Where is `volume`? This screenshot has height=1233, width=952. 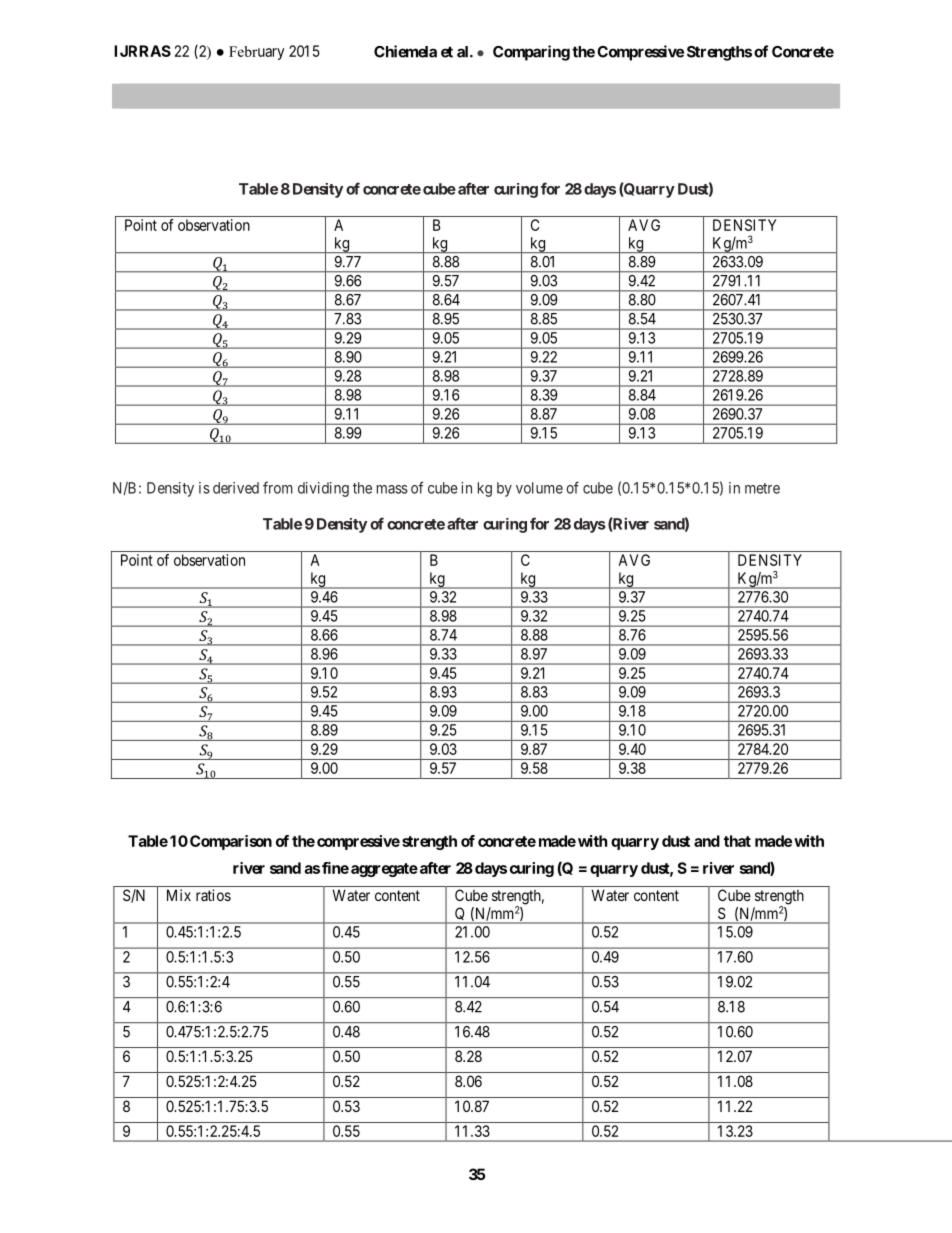
volume is located at coordinates (539, 488).
